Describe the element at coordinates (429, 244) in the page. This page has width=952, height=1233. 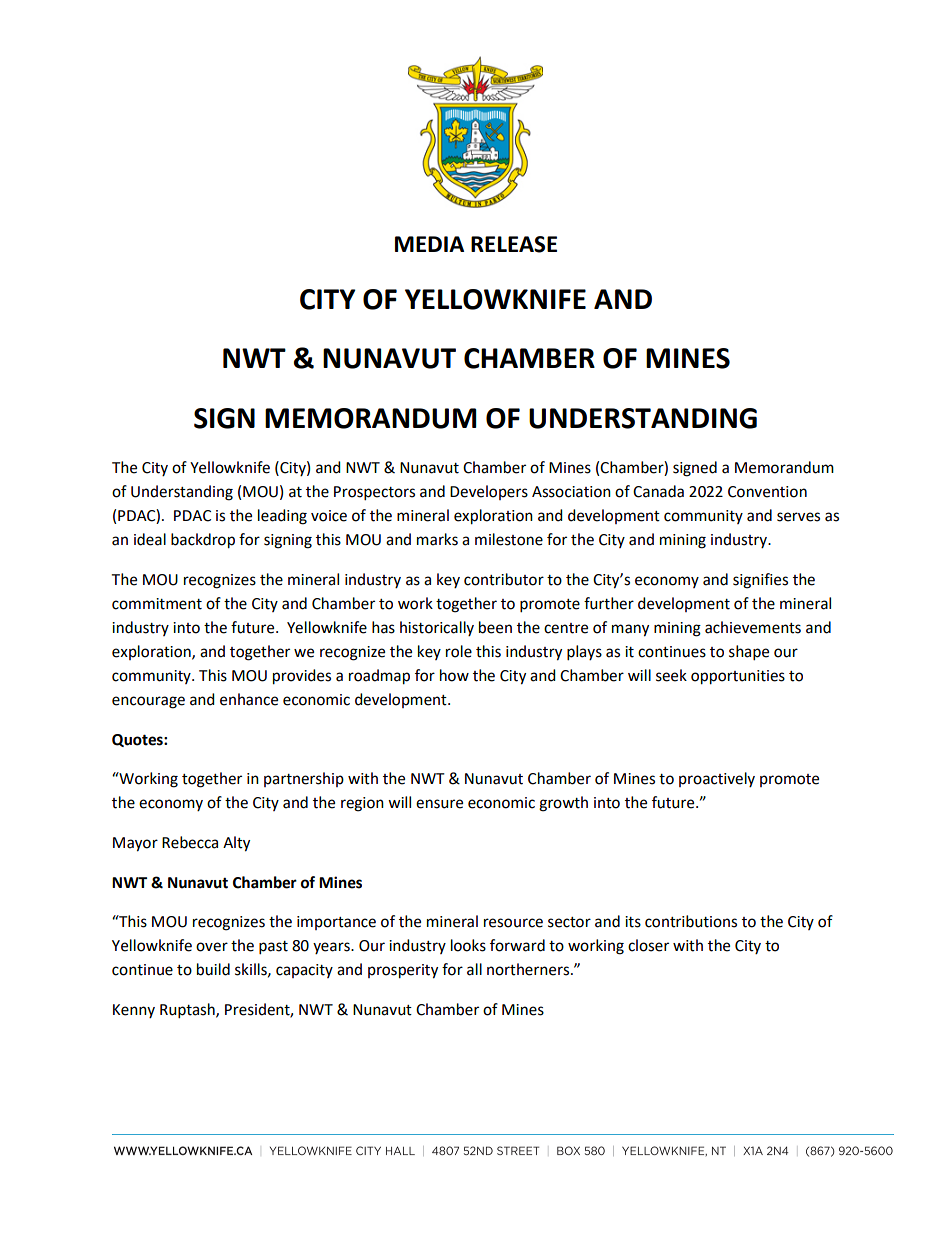
I see `MEDIA` at that location.
